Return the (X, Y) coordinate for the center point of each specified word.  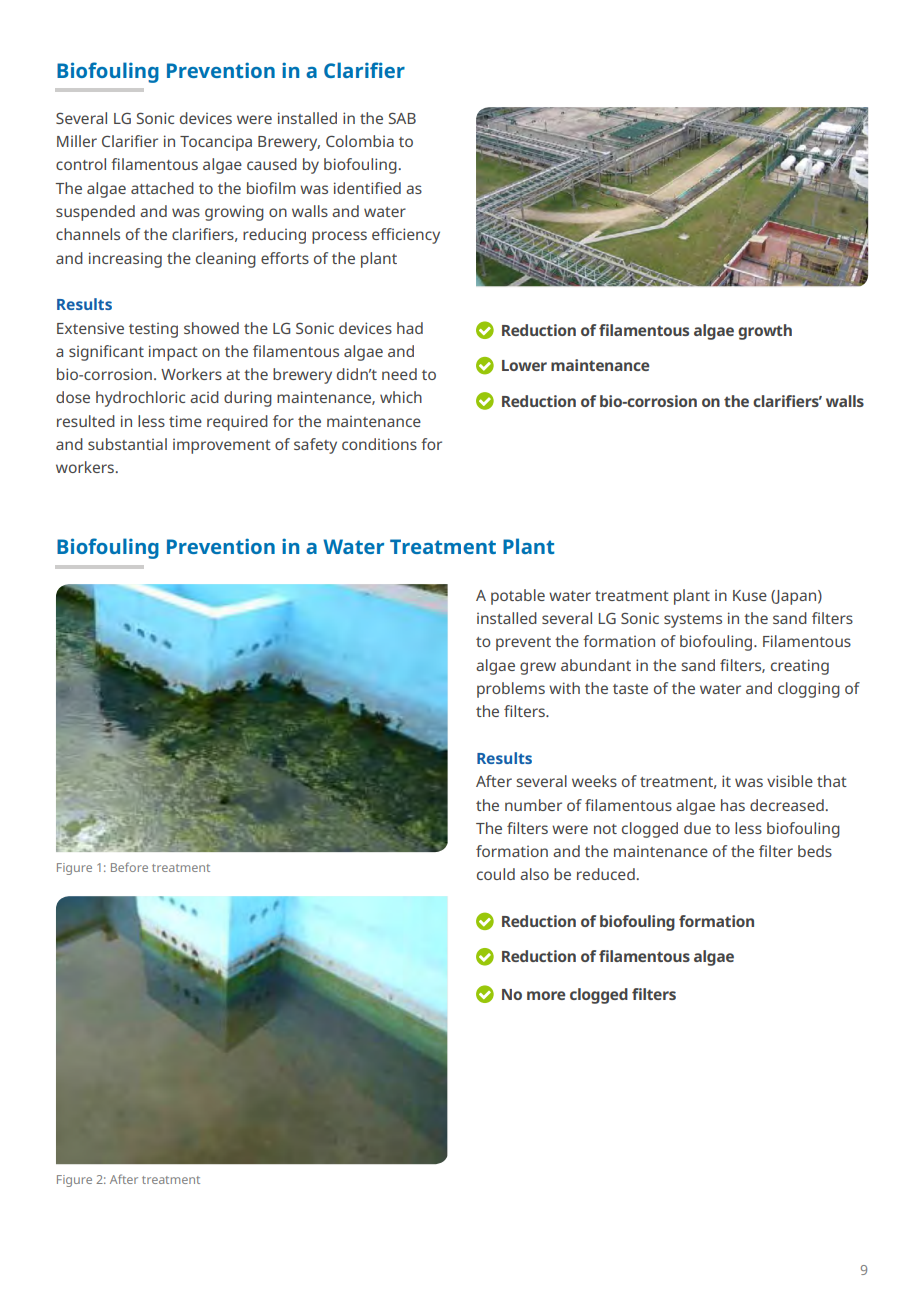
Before (129, 867)
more (546, 995)
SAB (402, 118)
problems (511, 690)
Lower (524, 365)
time (185, 421)
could (496, 874)
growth (765, 332)
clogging (809, 690)
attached (162, 188)
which (401, 397)
